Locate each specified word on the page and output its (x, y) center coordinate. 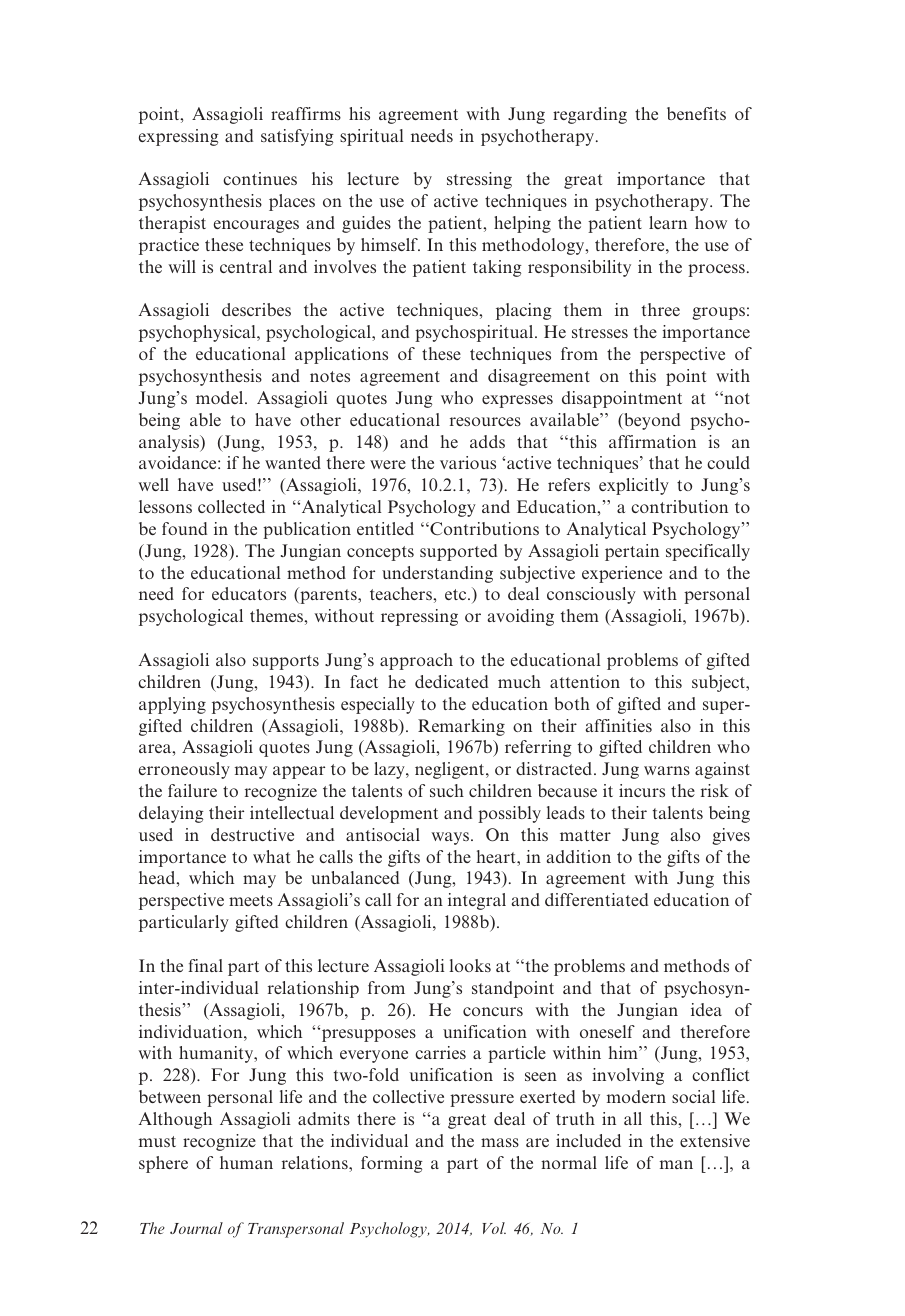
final (205, 965)
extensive (715, 1140)
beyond (651, 421)
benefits (696, 113)
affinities (619, 725)
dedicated (451, 681)
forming (392, 1164)
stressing (479, 180)
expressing (179, 137)
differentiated (596, 899)
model (221, 397)
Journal (196, 1228)
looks (470, 965)
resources (485, 421)
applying (172, 705)
